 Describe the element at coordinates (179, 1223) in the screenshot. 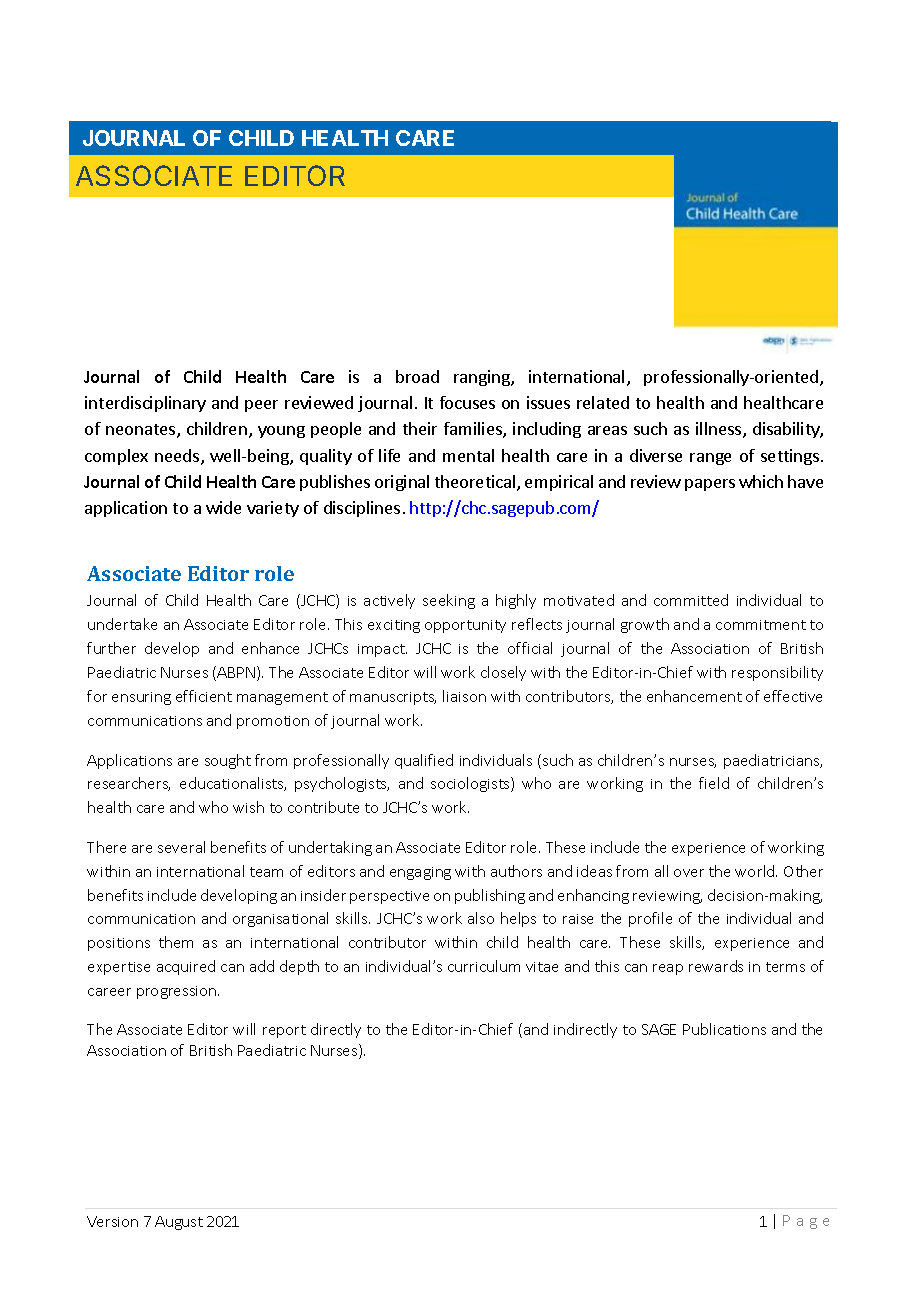

I see `August` at that location.
